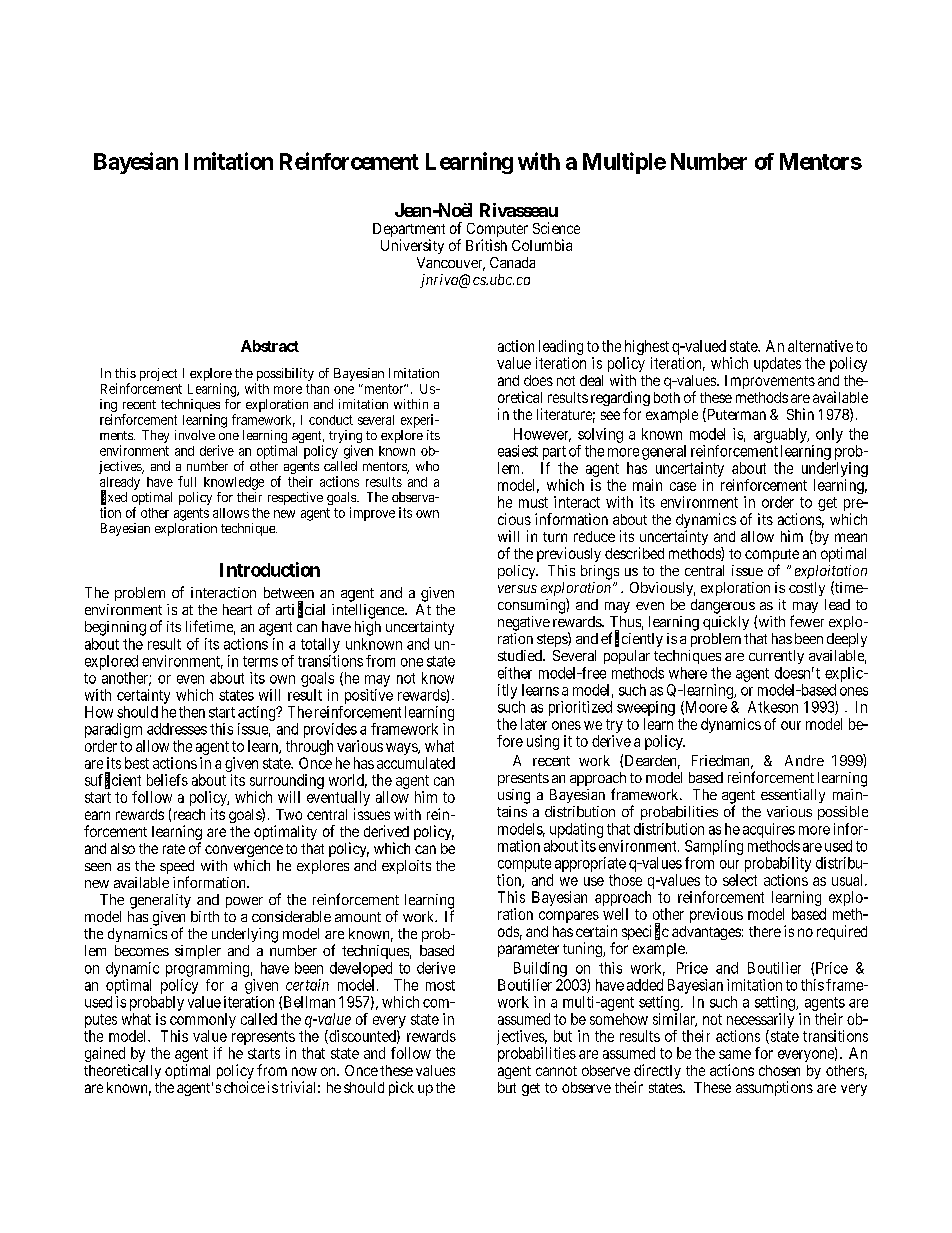 The width and height of the screenshot is (952, 1233). What do you see at coordinates (576, 830) in the screenshot?
I see `updating` at bounding box center [576, 830].
